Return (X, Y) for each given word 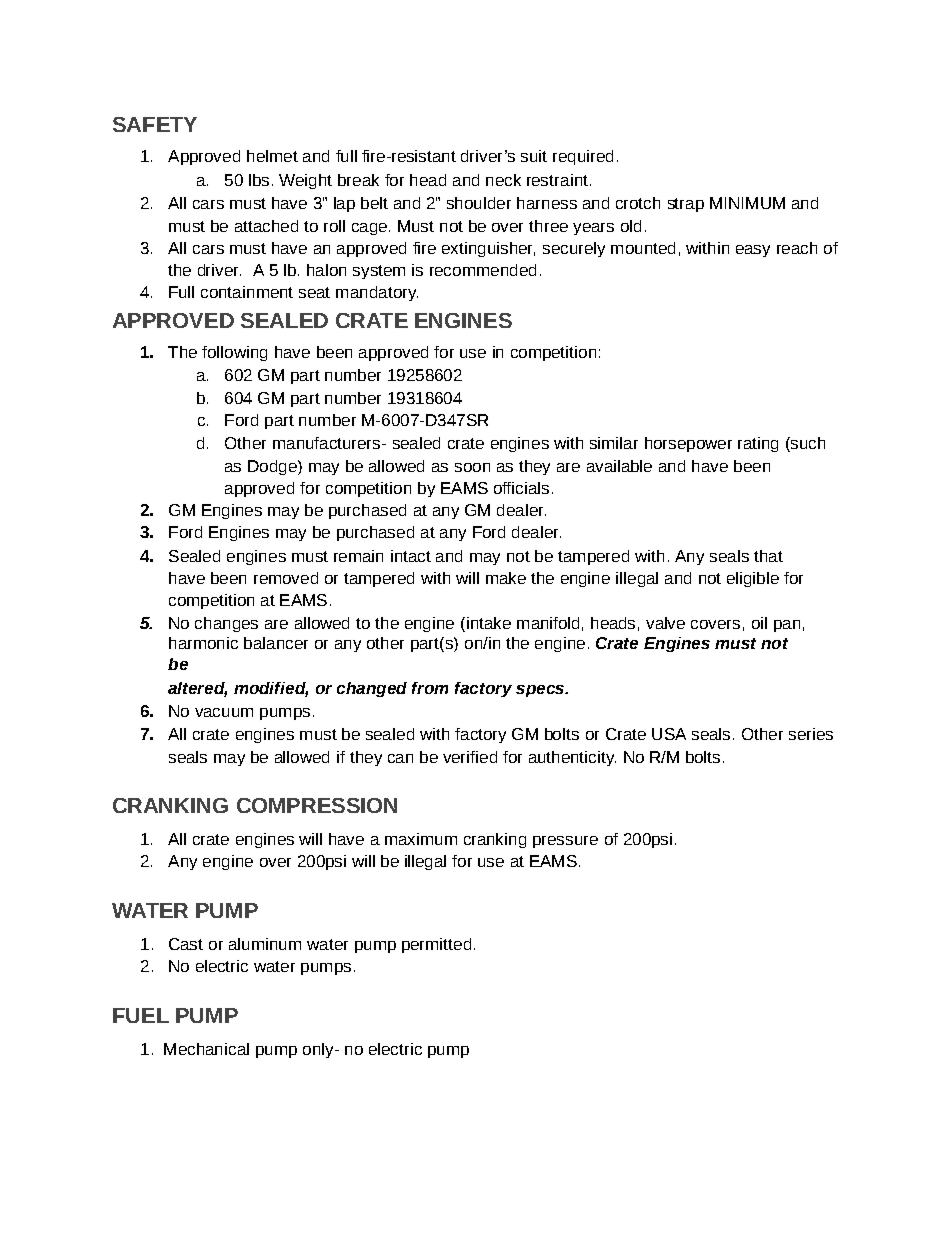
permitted (436, 945)
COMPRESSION (317, 805)
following (234, 353)
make (506, 578)
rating (758, 444)
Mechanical (206, 1049)
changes (226, 624)
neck (503, 180)
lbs (259, 180)
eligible (753, 579)
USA (669, 734)
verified (470, 757)
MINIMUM (747, 203)
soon (472, 467)
